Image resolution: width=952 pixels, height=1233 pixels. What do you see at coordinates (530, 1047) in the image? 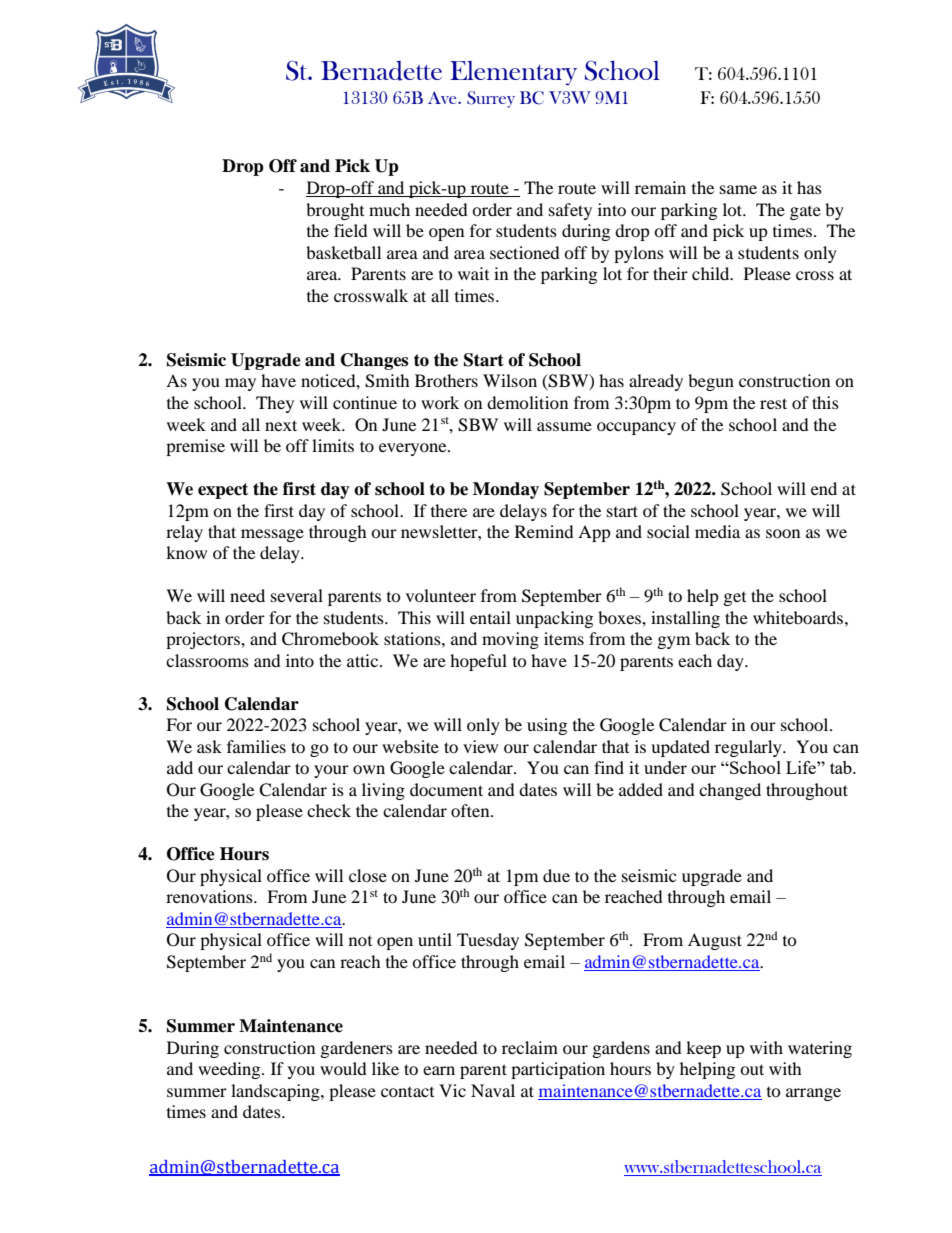
I see `reclaim` at bounding box center [530, 1047].
